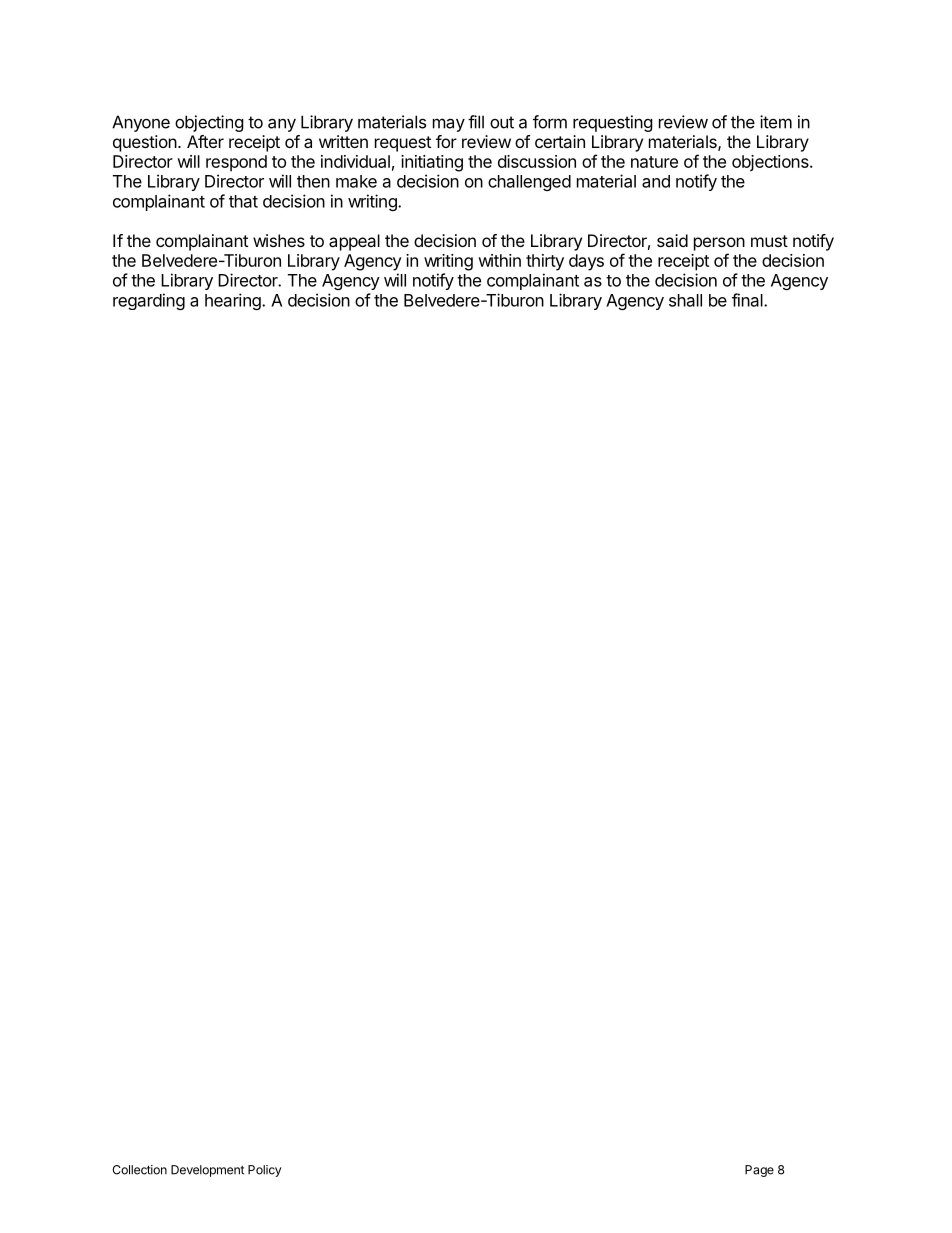 Image resolution: width=952 pixels, height=1233 pixels. What do you see at coordinates (149, 301) in the document?
I see `regarding` at bounding box center [149, 301].
